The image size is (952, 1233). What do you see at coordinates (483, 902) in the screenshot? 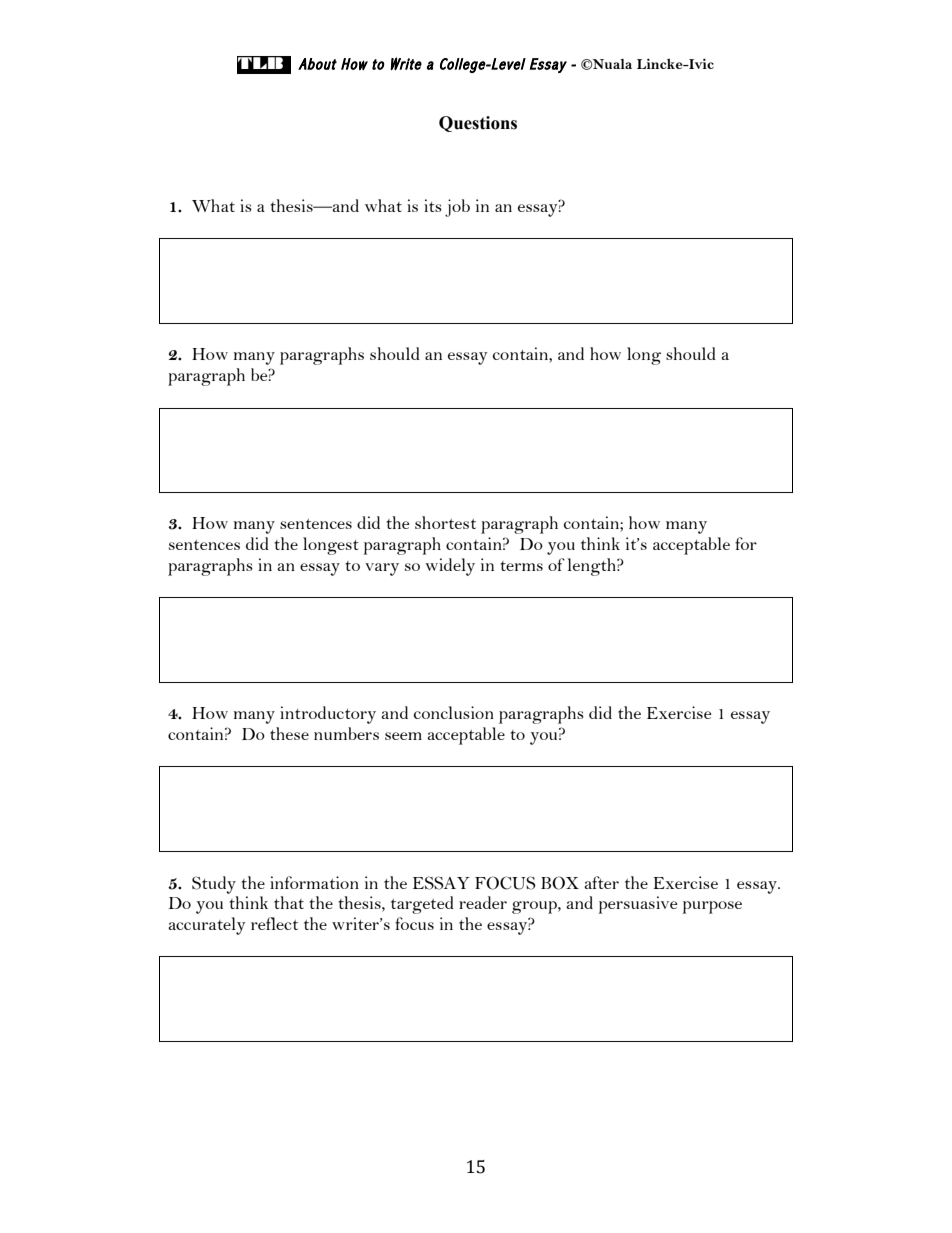
I see `reader` at bounding box center [483, 902].
